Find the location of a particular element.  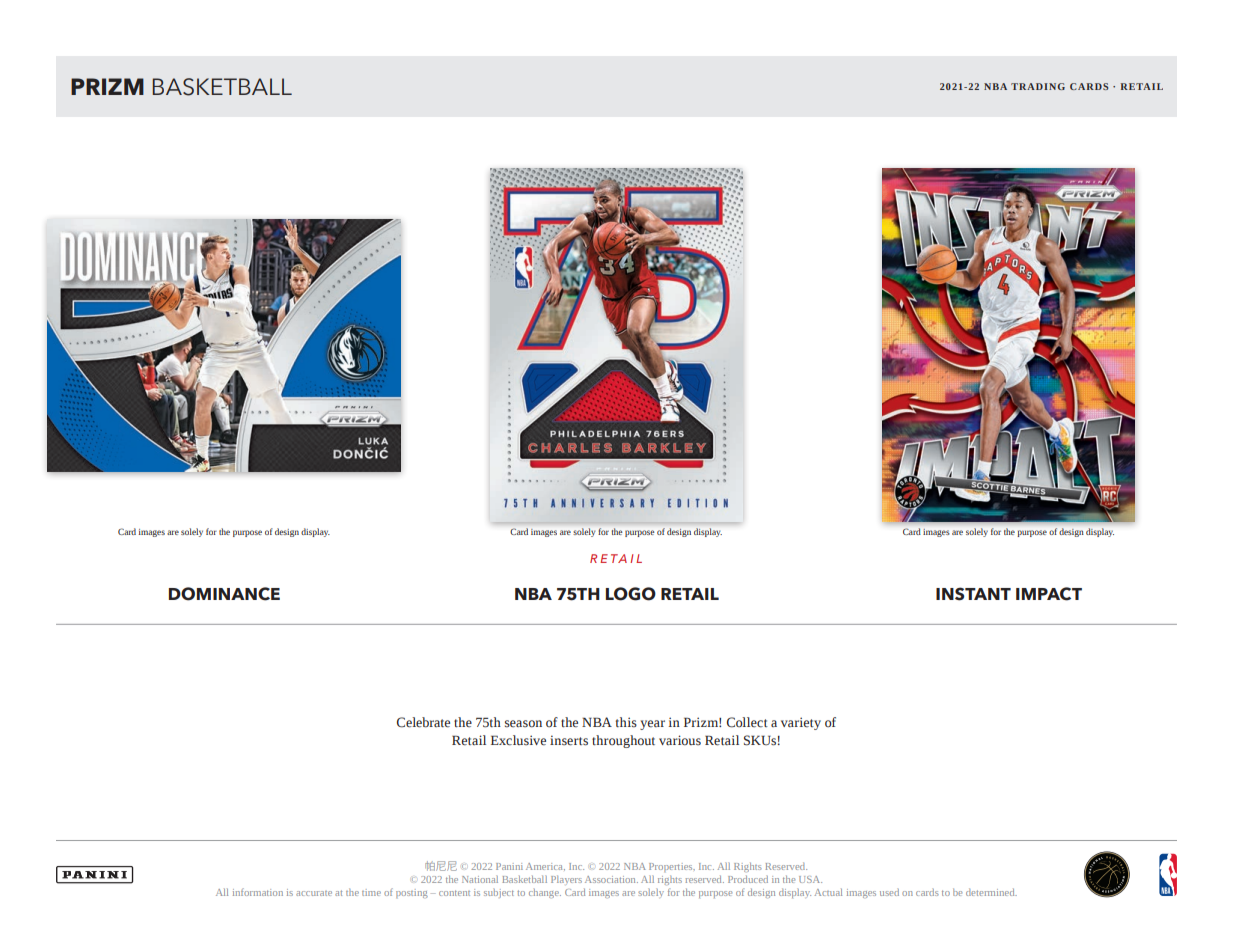

Association is located at coordinates (611, 879).
